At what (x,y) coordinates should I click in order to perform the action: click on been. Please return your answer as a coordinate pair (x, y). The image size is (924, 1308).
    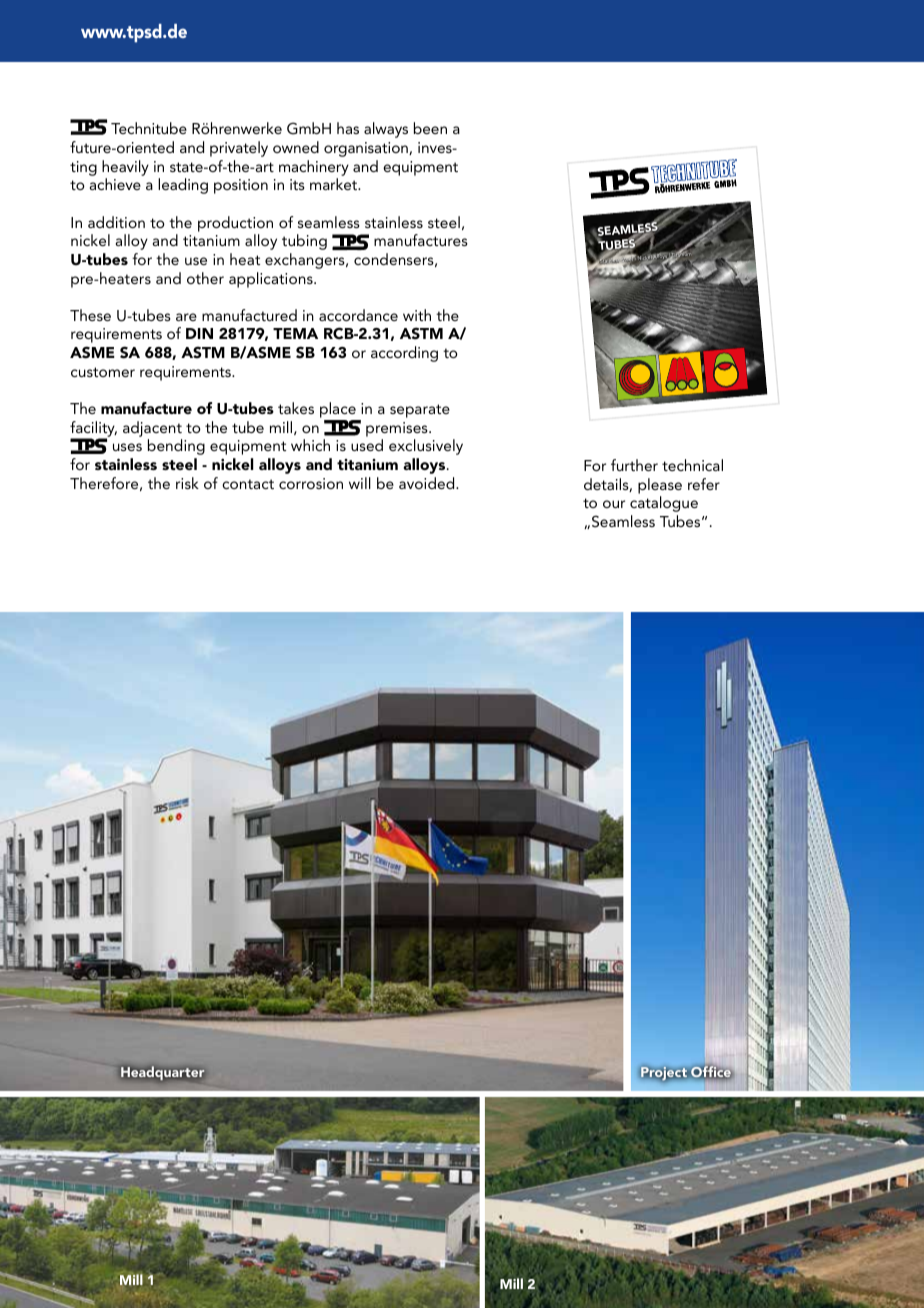
    Looking at the image, I should click on (430, 128).
